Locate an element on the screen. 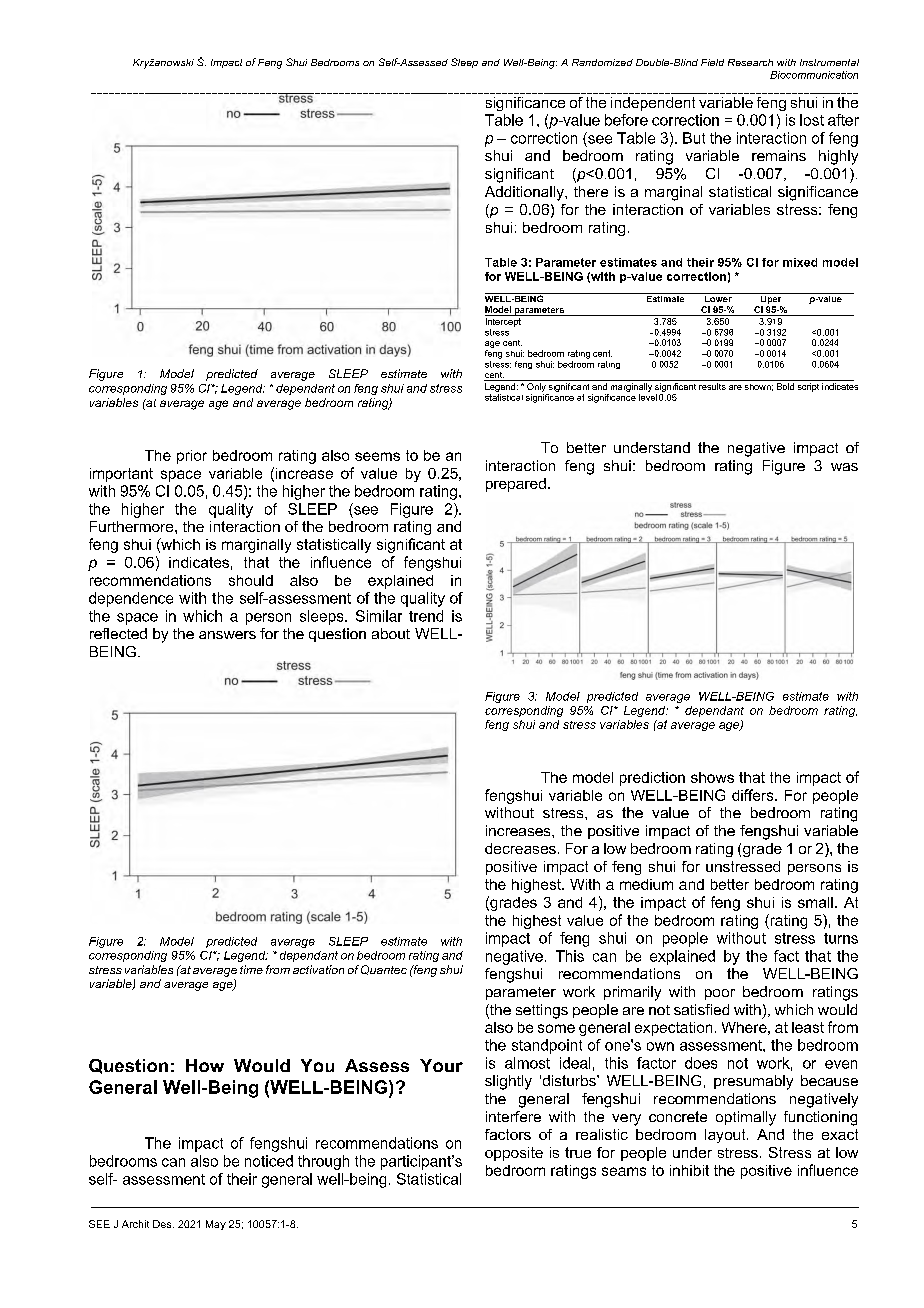 The width and height of the screenshot is (924, 1308). time is located at coordinates (251, 969).
